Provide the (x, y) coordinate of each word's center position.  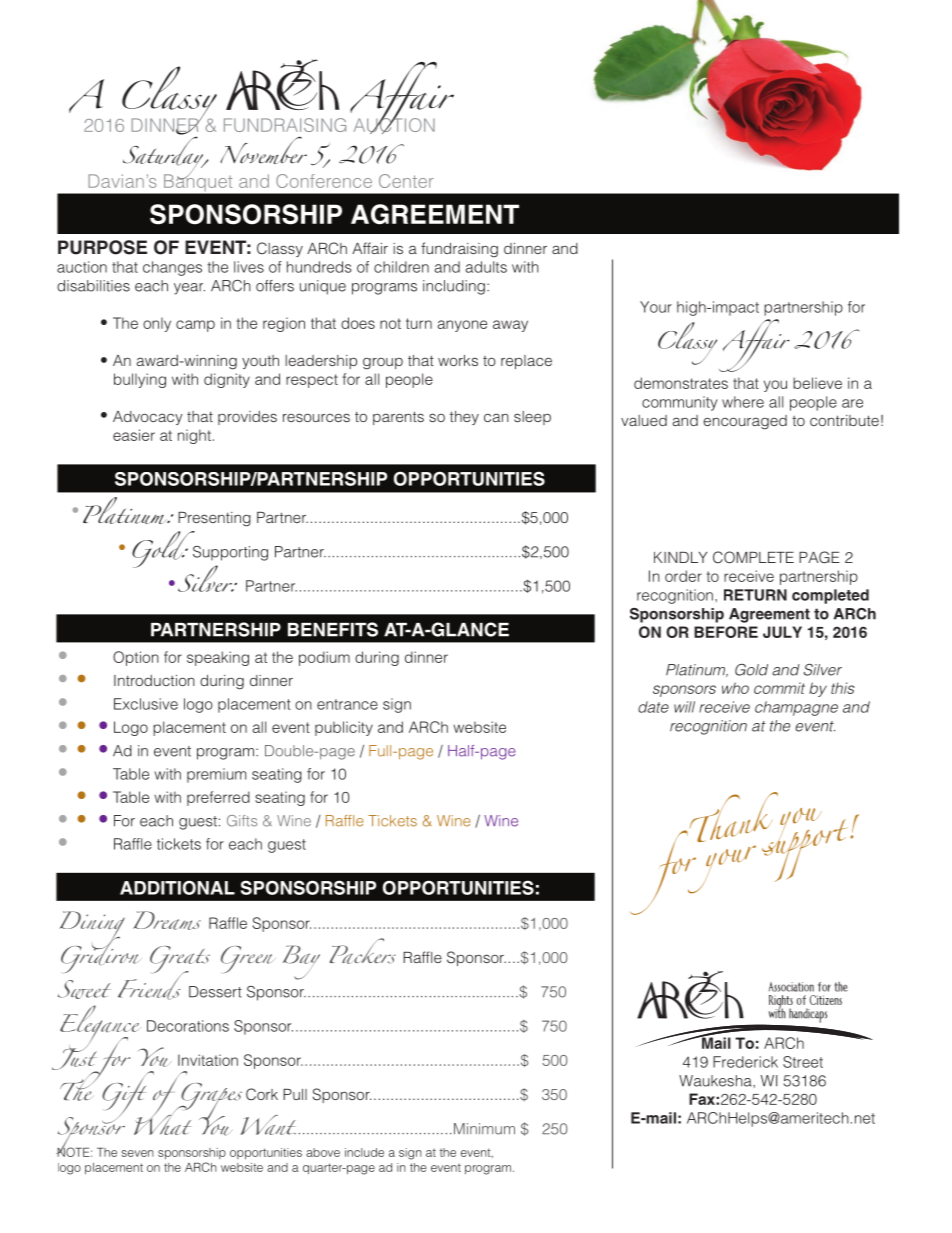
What (164, 1119)
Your (656, 307)
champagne (796, 708)
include (364, 1152)
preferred (218, 798)
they (464, 418)
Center (406, 181)
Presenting (214, 519)
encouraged (745, 422)
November (263, 150)
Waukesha (716, 1081)
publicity (344, 728)
